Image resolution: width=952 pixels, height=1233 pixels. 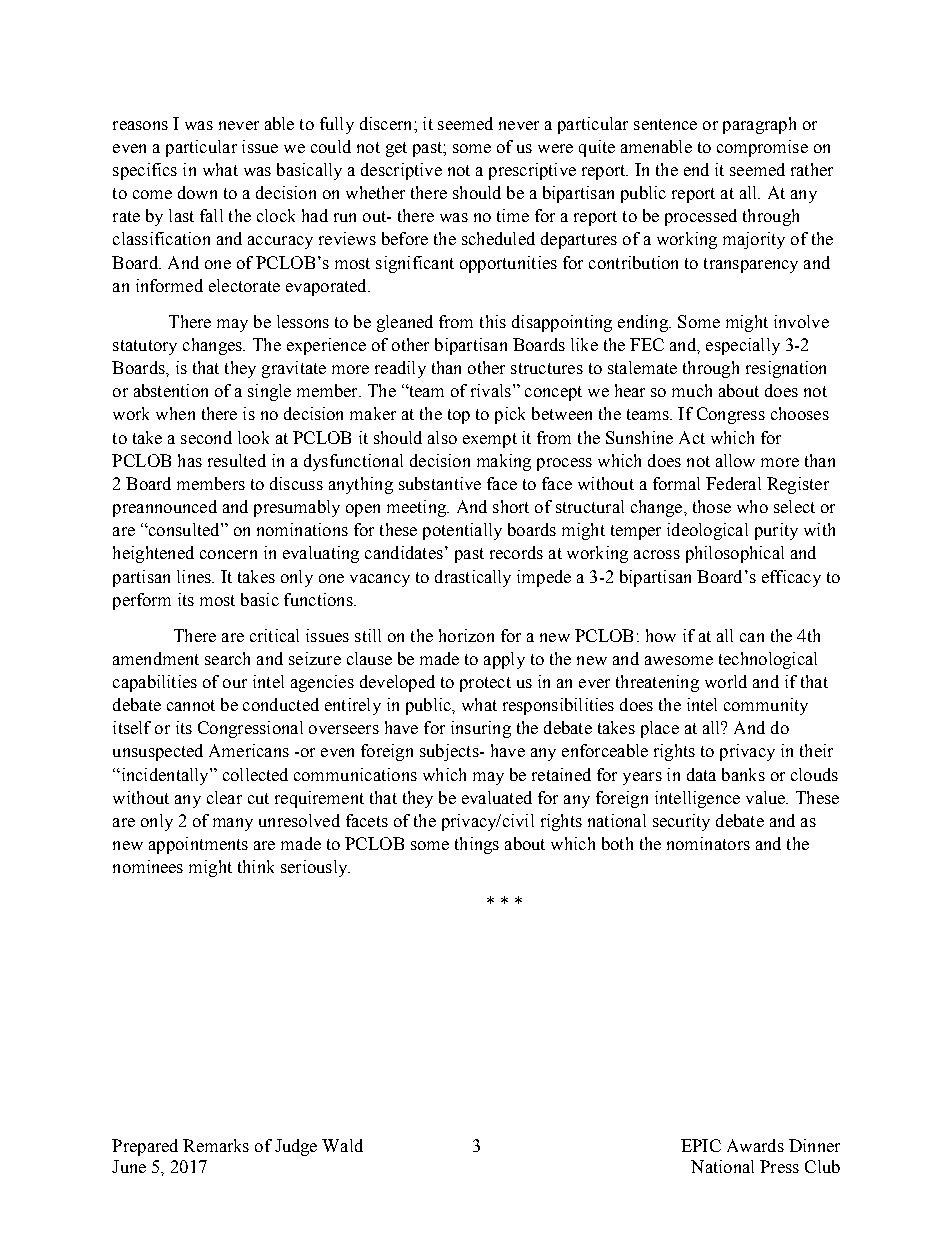 I want to click on think, so click(x=256, y=866).
